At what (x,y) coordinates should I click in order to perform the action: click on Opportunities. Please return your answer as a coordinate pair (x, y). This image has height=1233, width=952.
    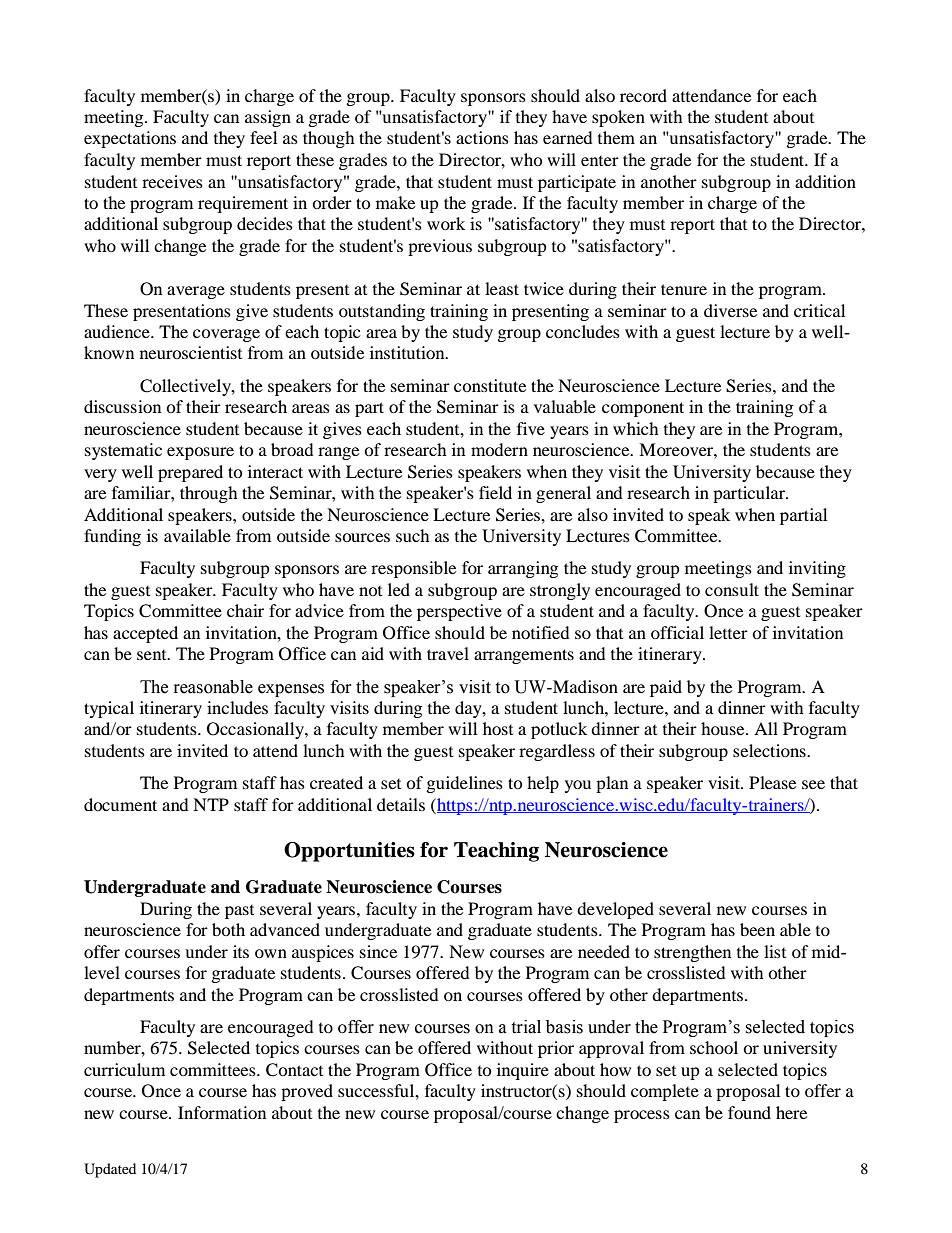
    Looking at the image, I should click on (349, 852).
